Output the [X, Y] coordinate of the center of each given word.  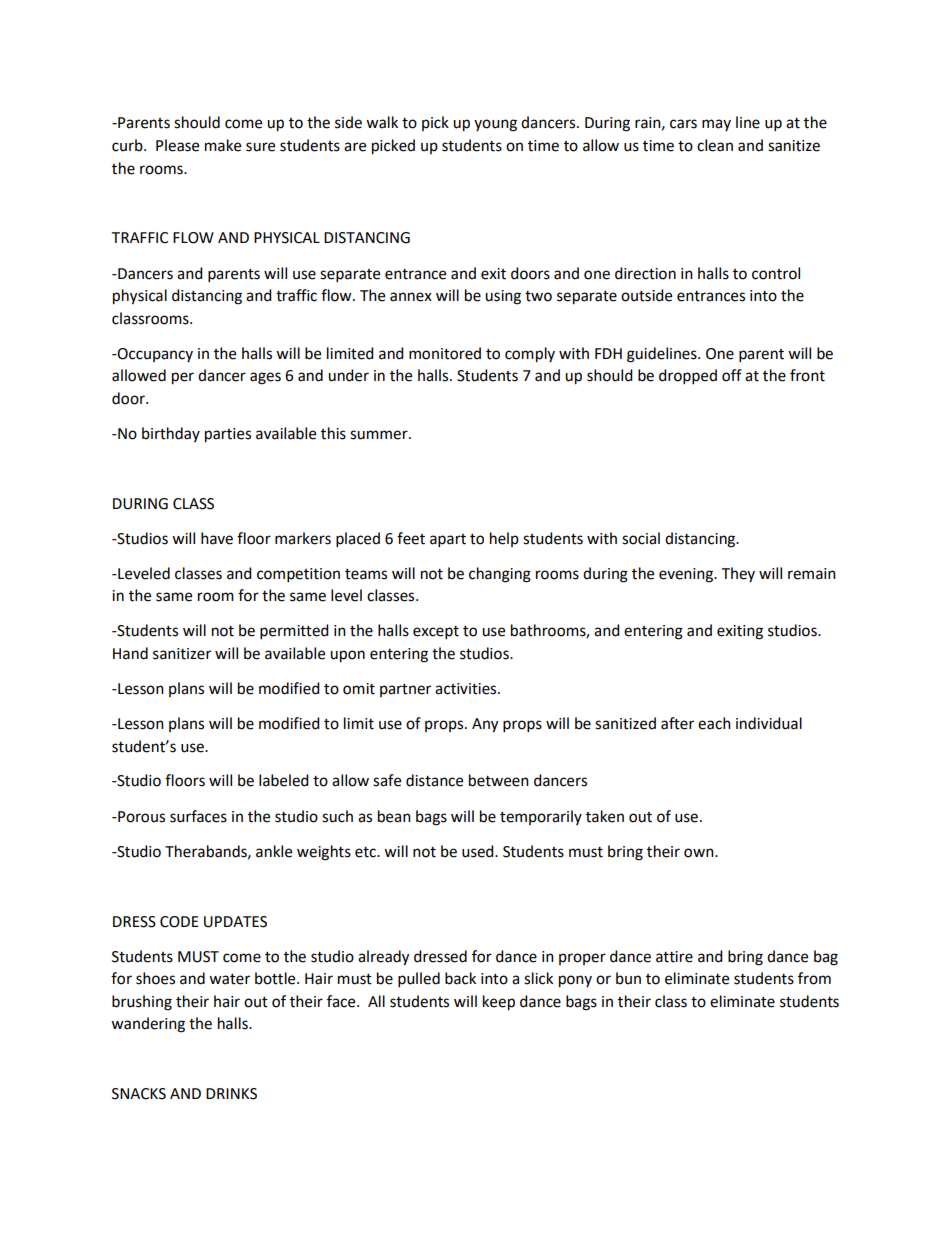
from [814, 978]
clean [715, 145]
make [223, 145]
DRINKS [231, 1094]
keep [499, 1003]
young [495, 125]
